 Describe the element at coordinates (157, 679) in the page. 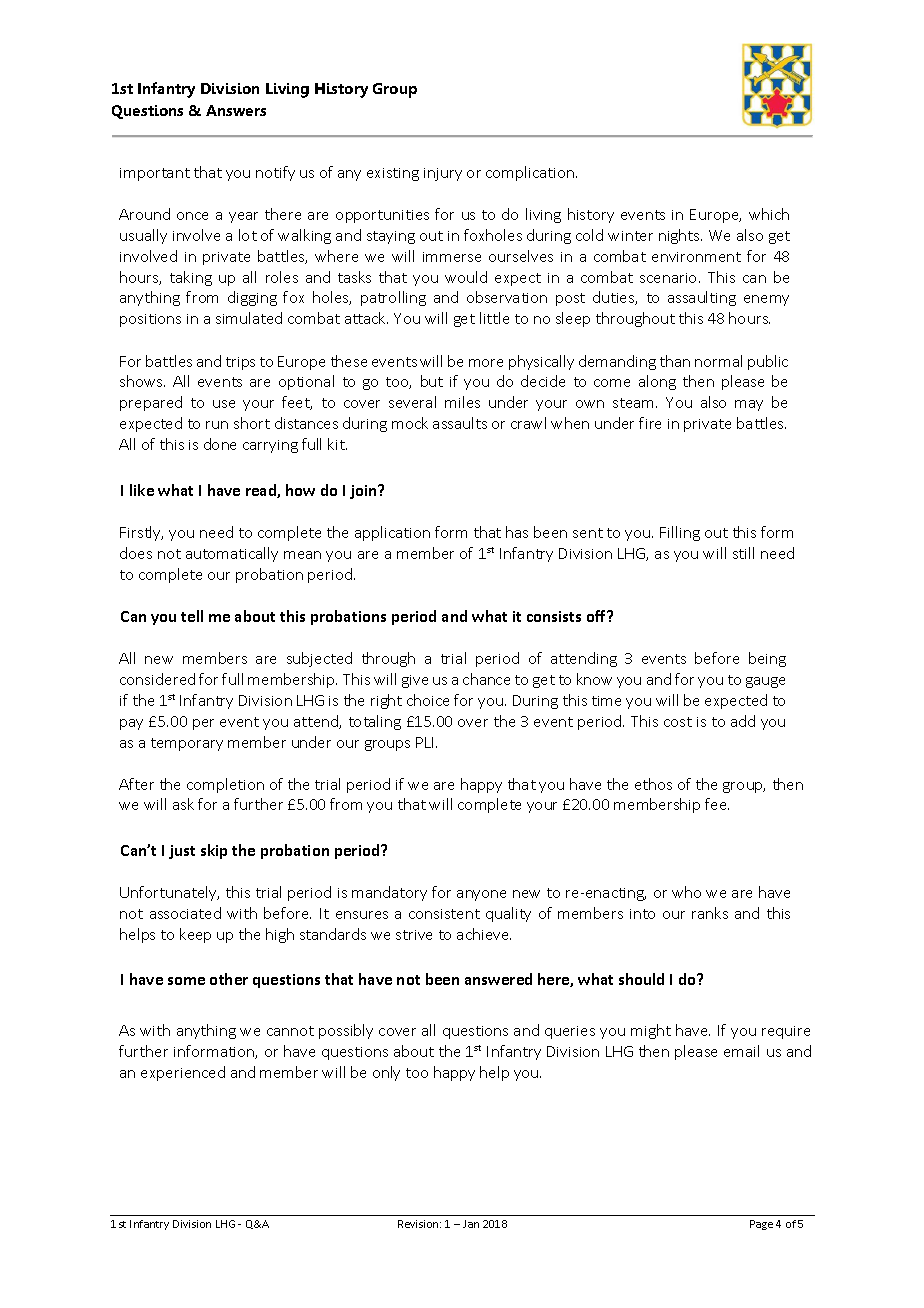

I see `considered` at that location.
